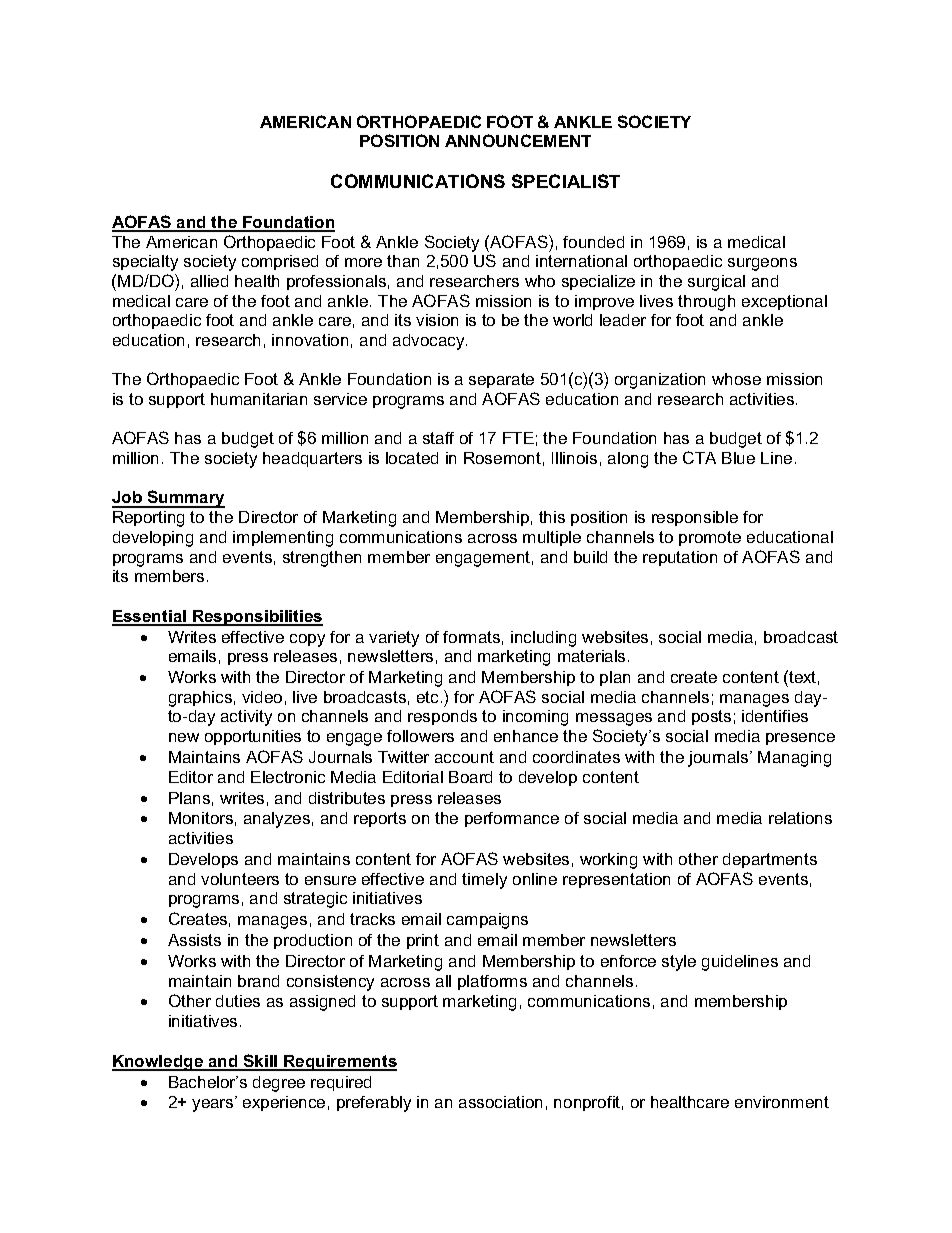  What do you see at coordinates (240, 879) in the screenshot?
I see `volunteers` at bounding box center [240, 879].
